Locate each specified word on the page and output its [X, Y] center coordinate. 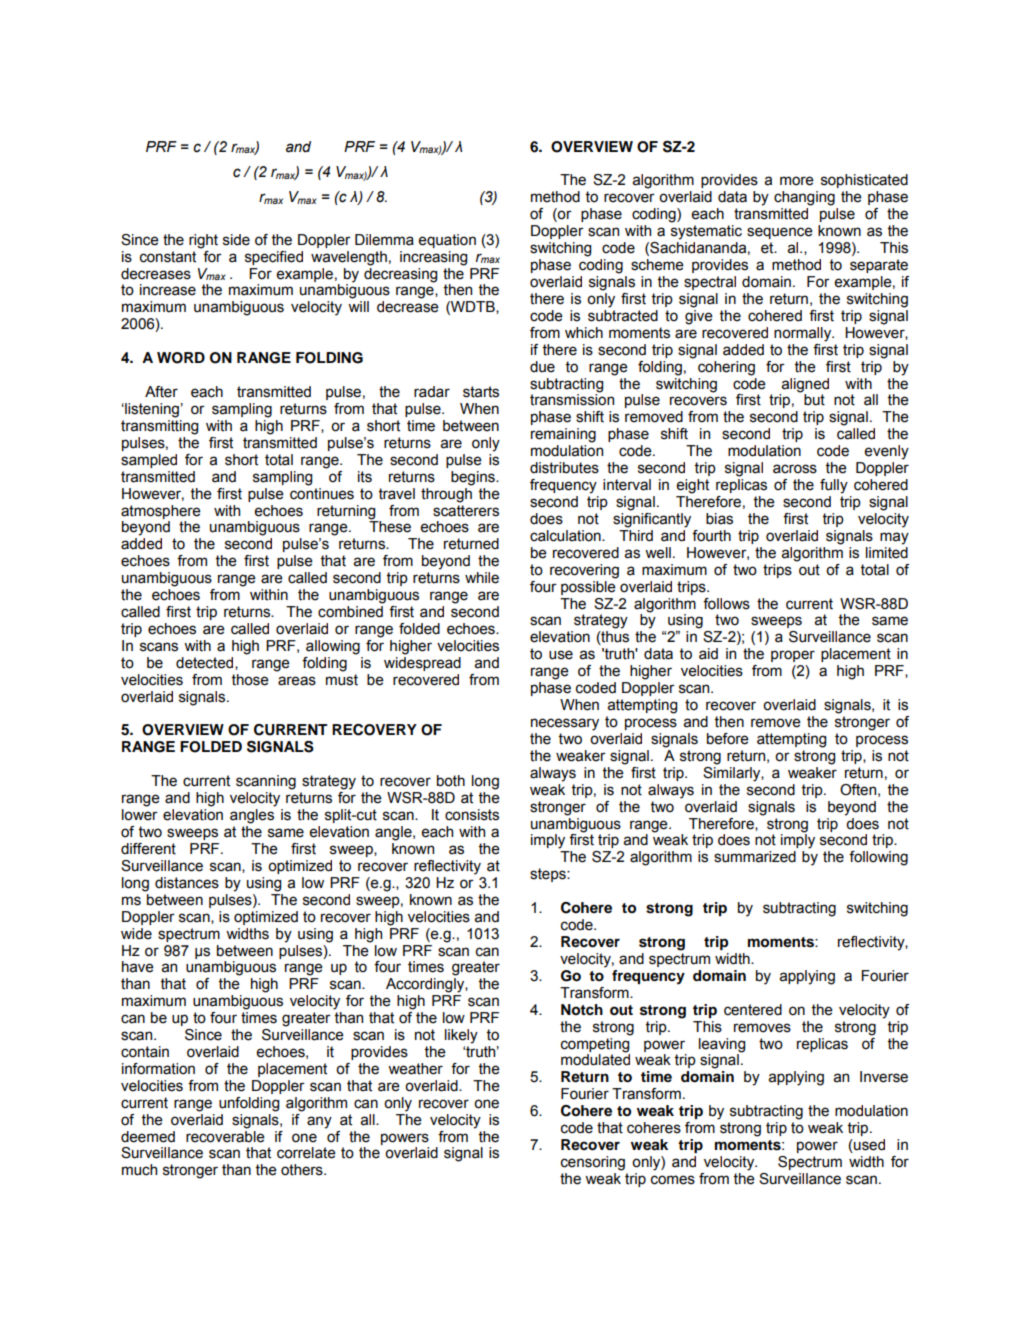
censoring [593, 1163]
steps [549, 875]
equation [447, 241]
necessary [565, 724]
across [795, 469]
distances [187, 883]
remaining [563, 435]
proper [793, 656]
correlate [306, 1153]
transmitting [159, 427]
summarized [755, 857]
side [236, 240]
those [250, 680]
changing [804, 198]
